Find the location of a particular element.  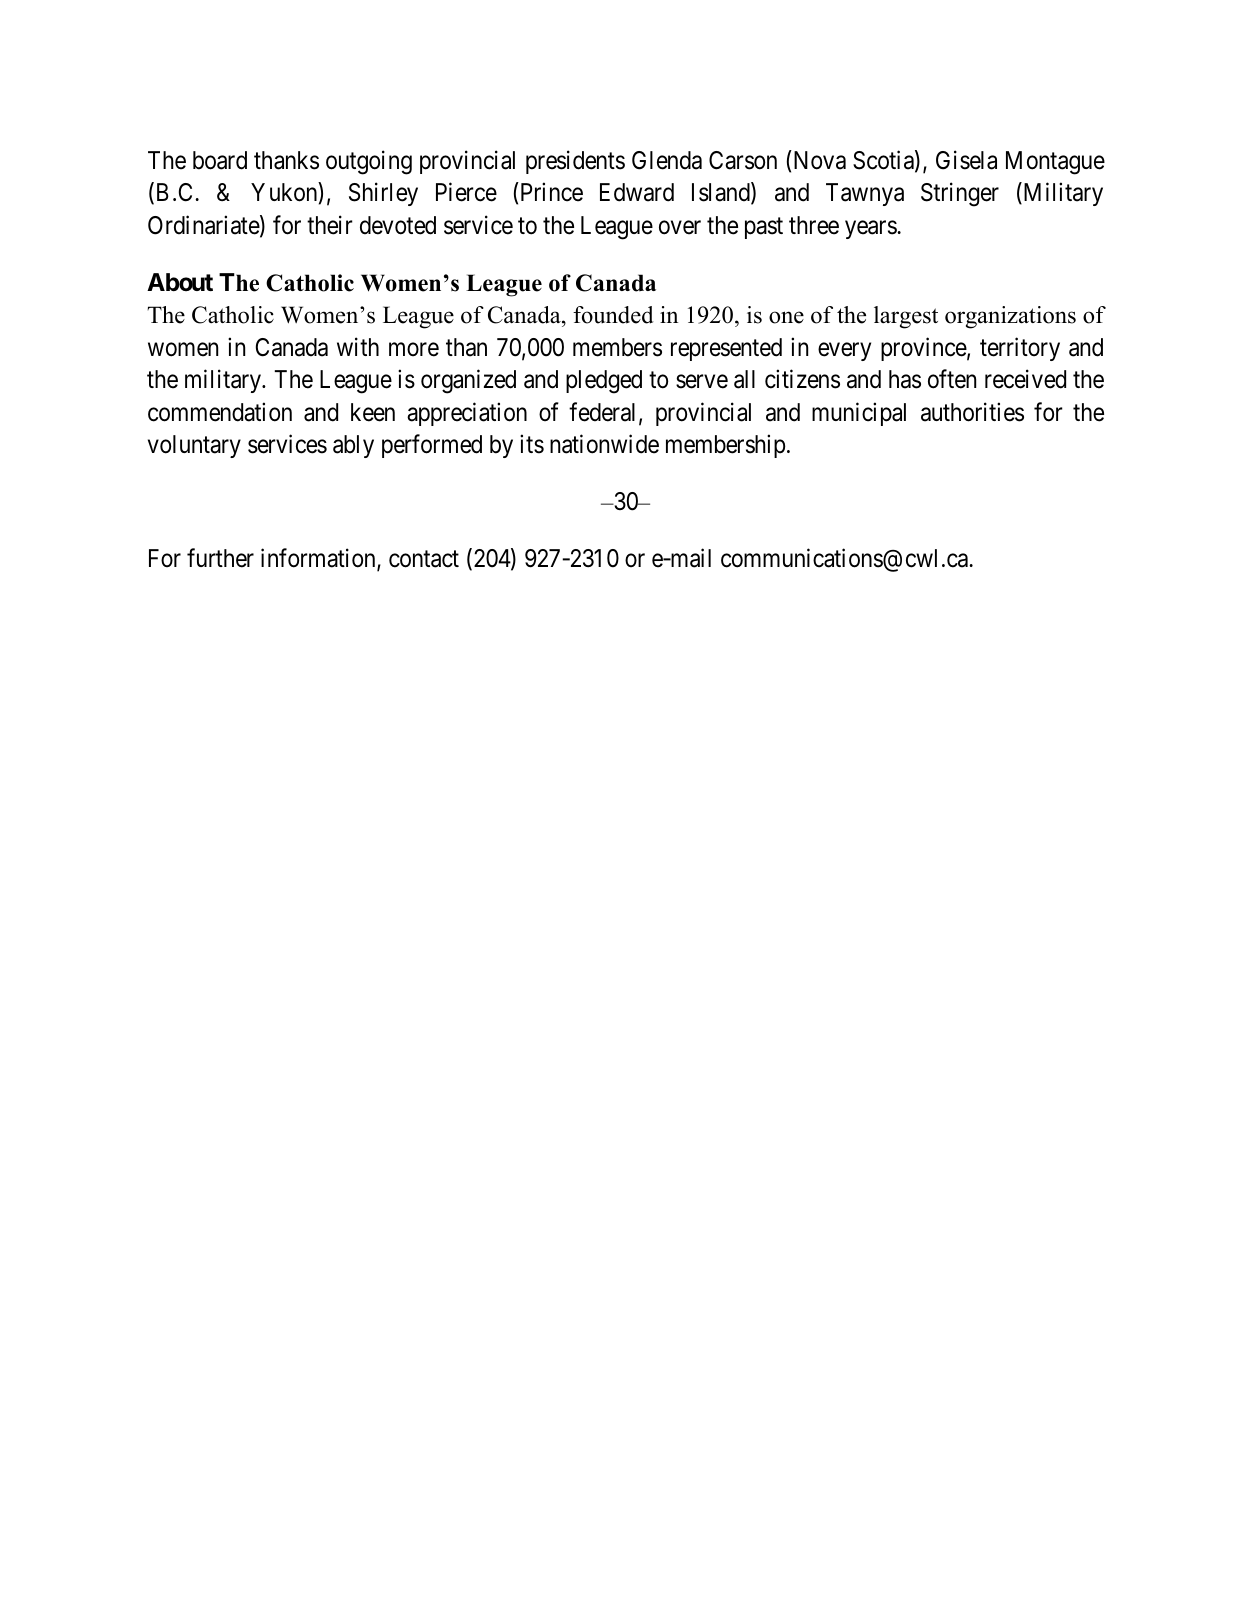

Gisela is located at coordinates (966, 160).
